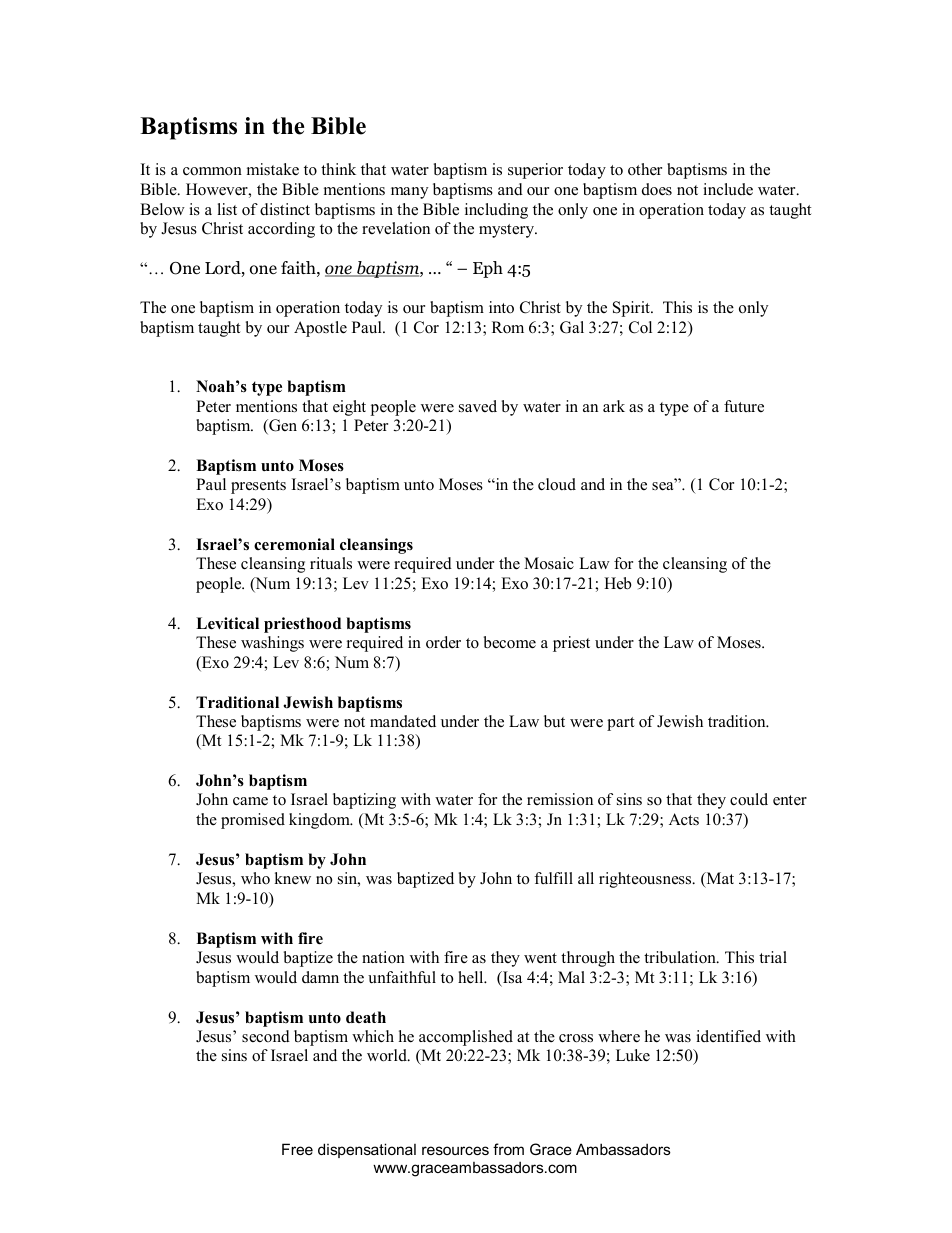  Describe the element at coordinates (553, 878) in the image. I see `fulfill` at that location.
